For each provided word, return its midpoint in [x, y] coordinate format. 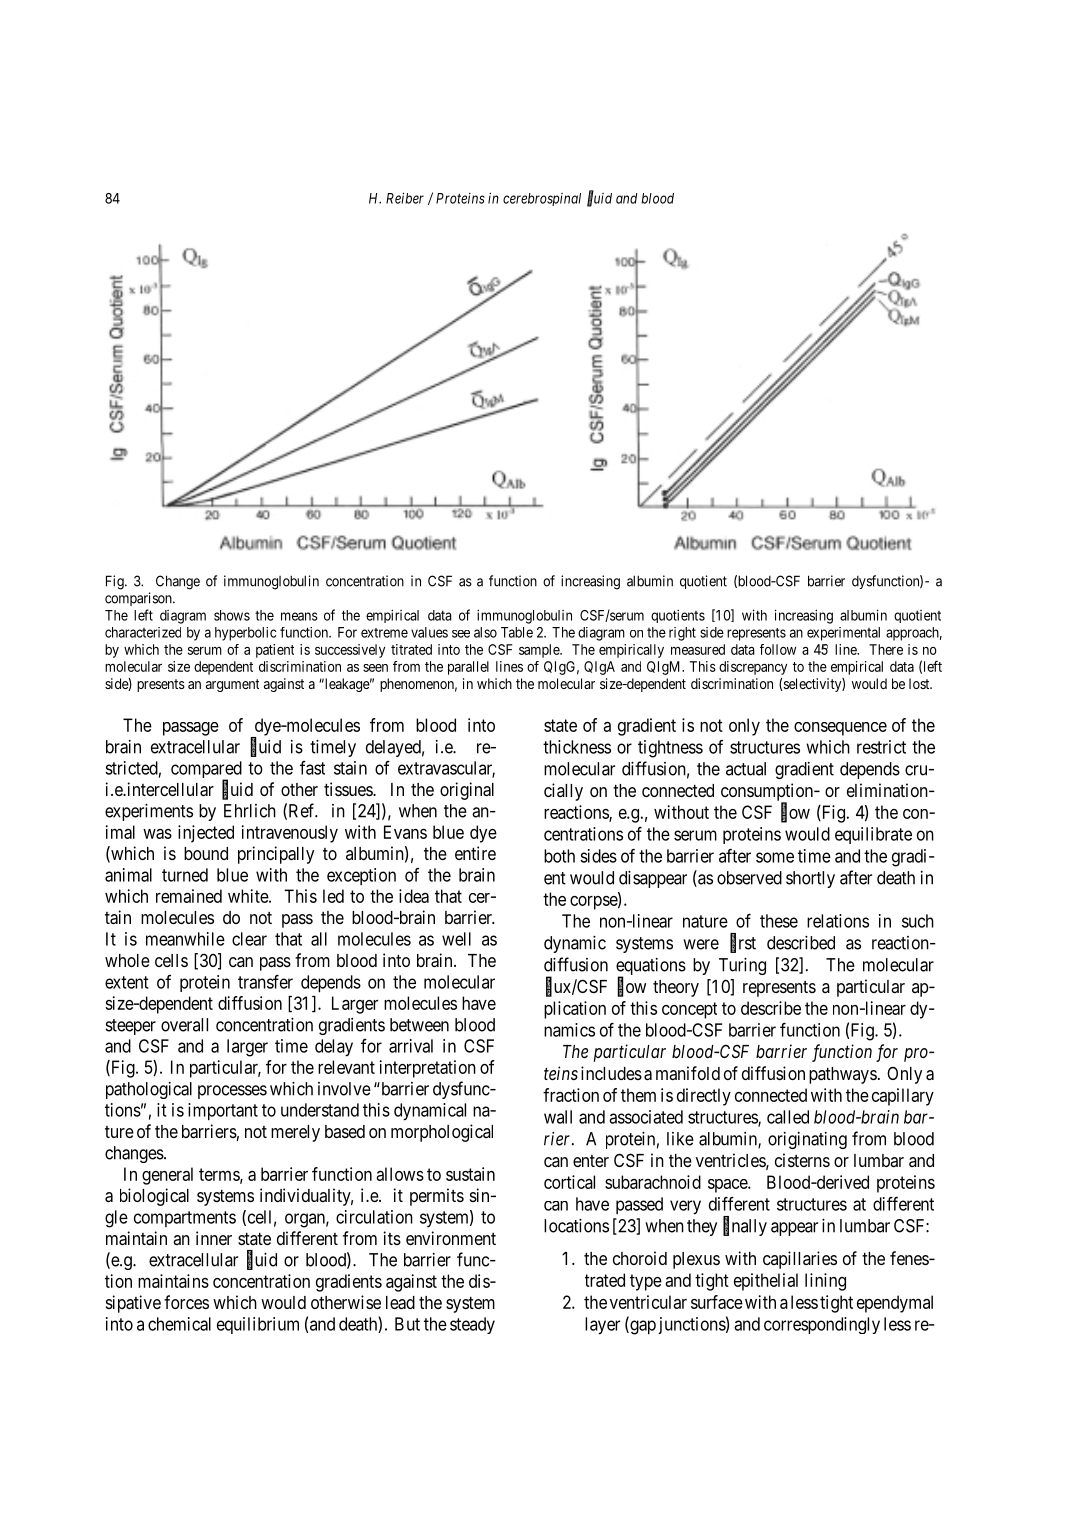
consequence [840, 729]
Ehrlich [250, 811]
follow [778, 649]
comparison [139, 599]
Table [517, 632]
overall [184, 1025]
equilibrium [258, 1325]
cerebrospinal [542, 199]
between [419, 1025]
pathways [843, 1075]
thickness [577, 747]
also [485, 632]
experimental [843, 634]
